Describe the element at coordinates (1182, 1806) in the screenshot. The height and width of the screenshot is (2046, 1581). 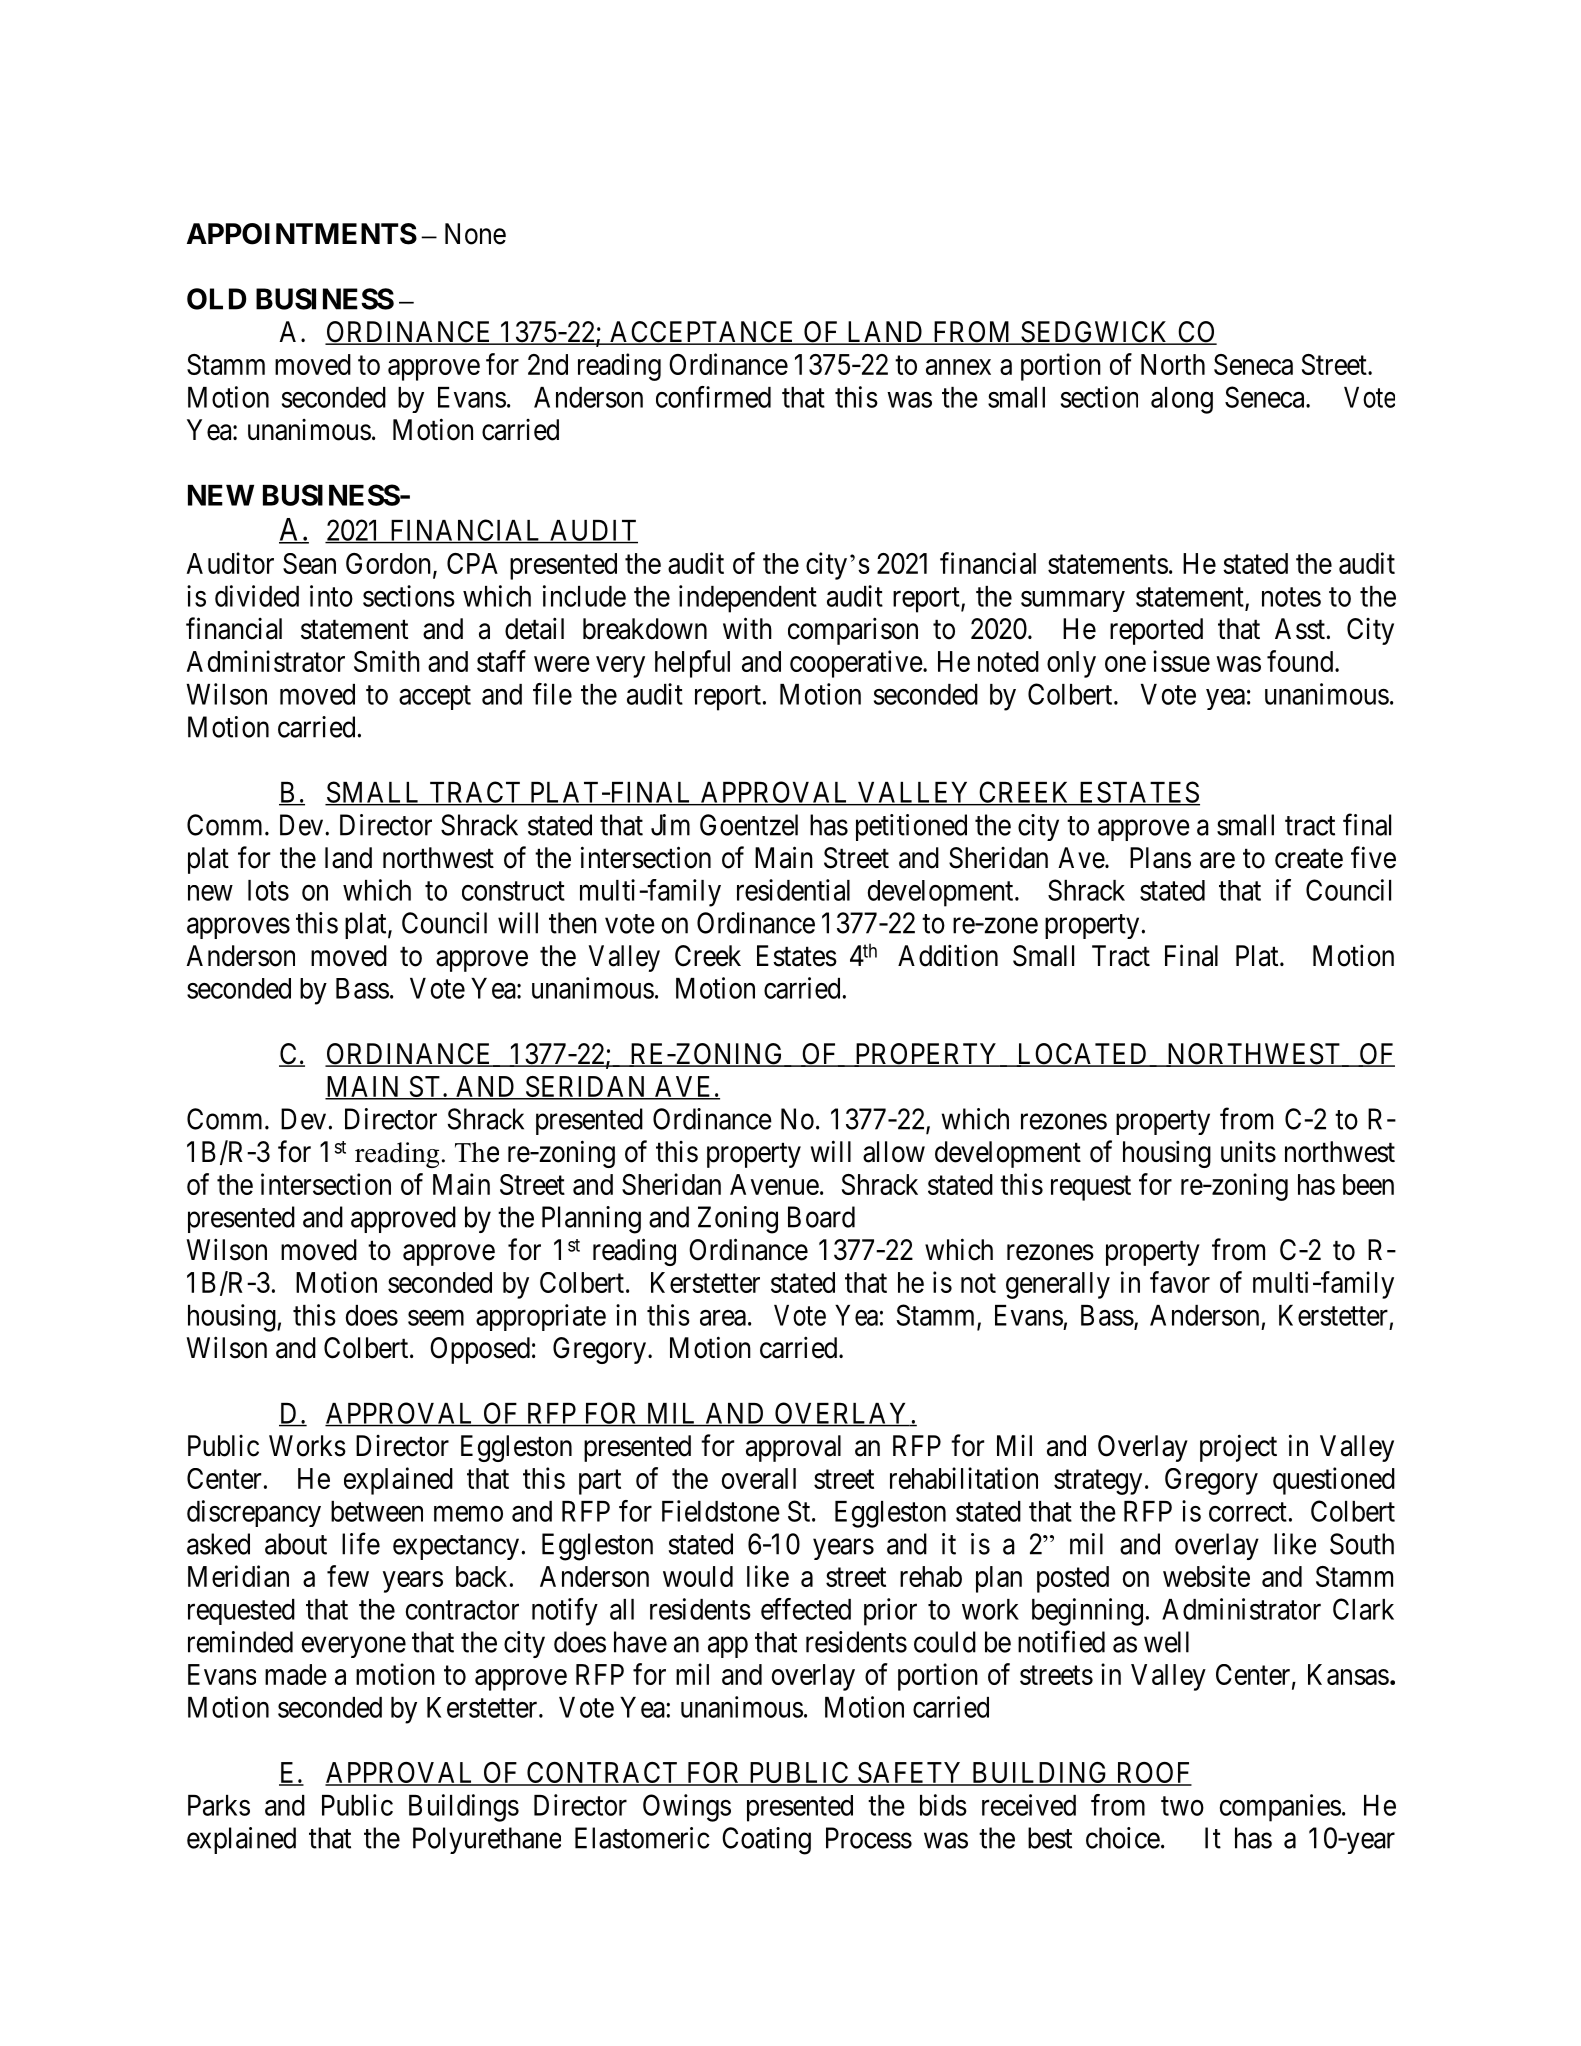
I see `two` at that location.
